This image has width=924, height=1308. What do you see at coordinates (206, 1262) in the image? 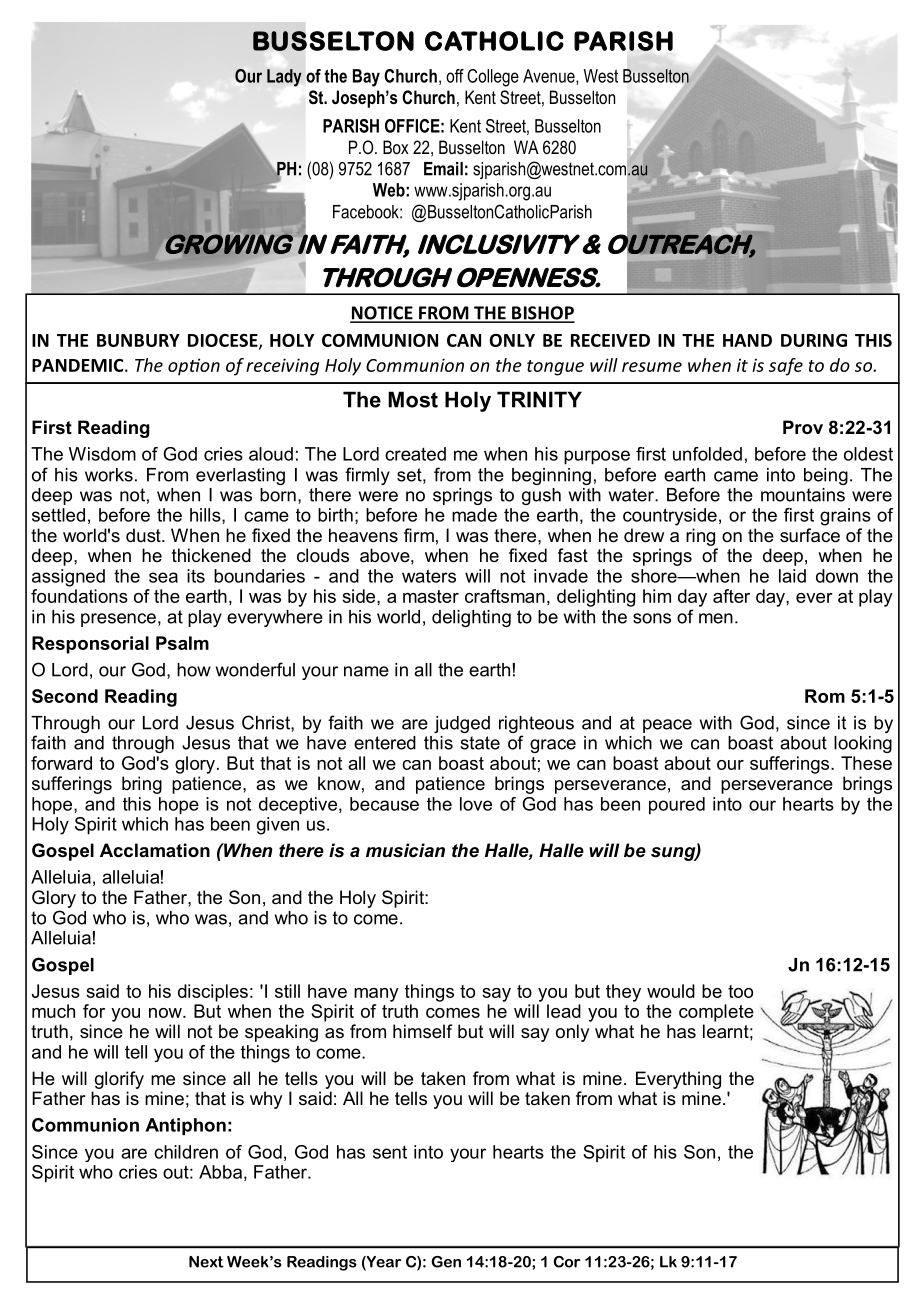
I see `Next` at bounding box center [206, 1262].
